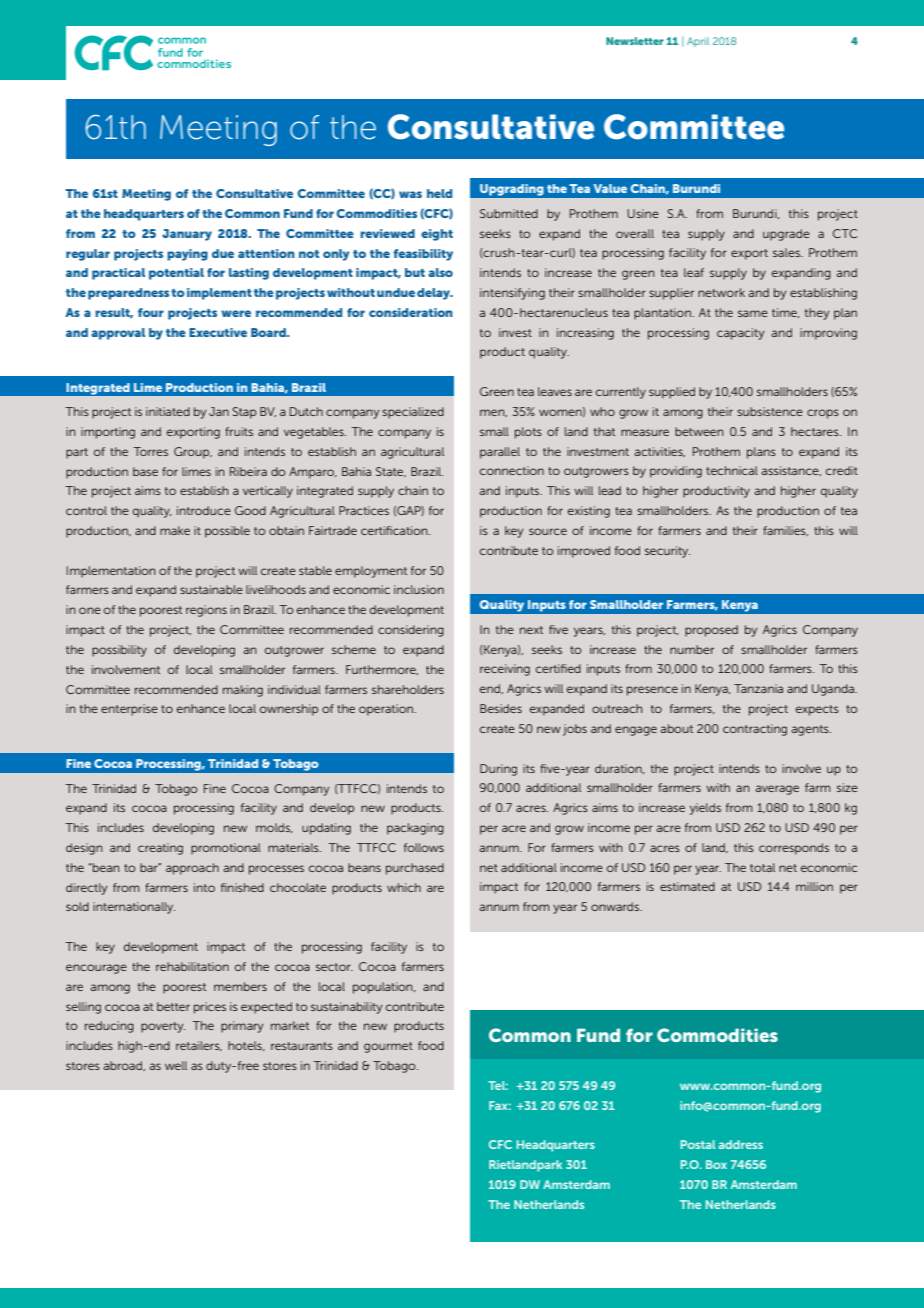 This screenshot has width=924, height=1308. Describe the element at coordinates (187, 235) in the screenshot. I see `January` at that location.
